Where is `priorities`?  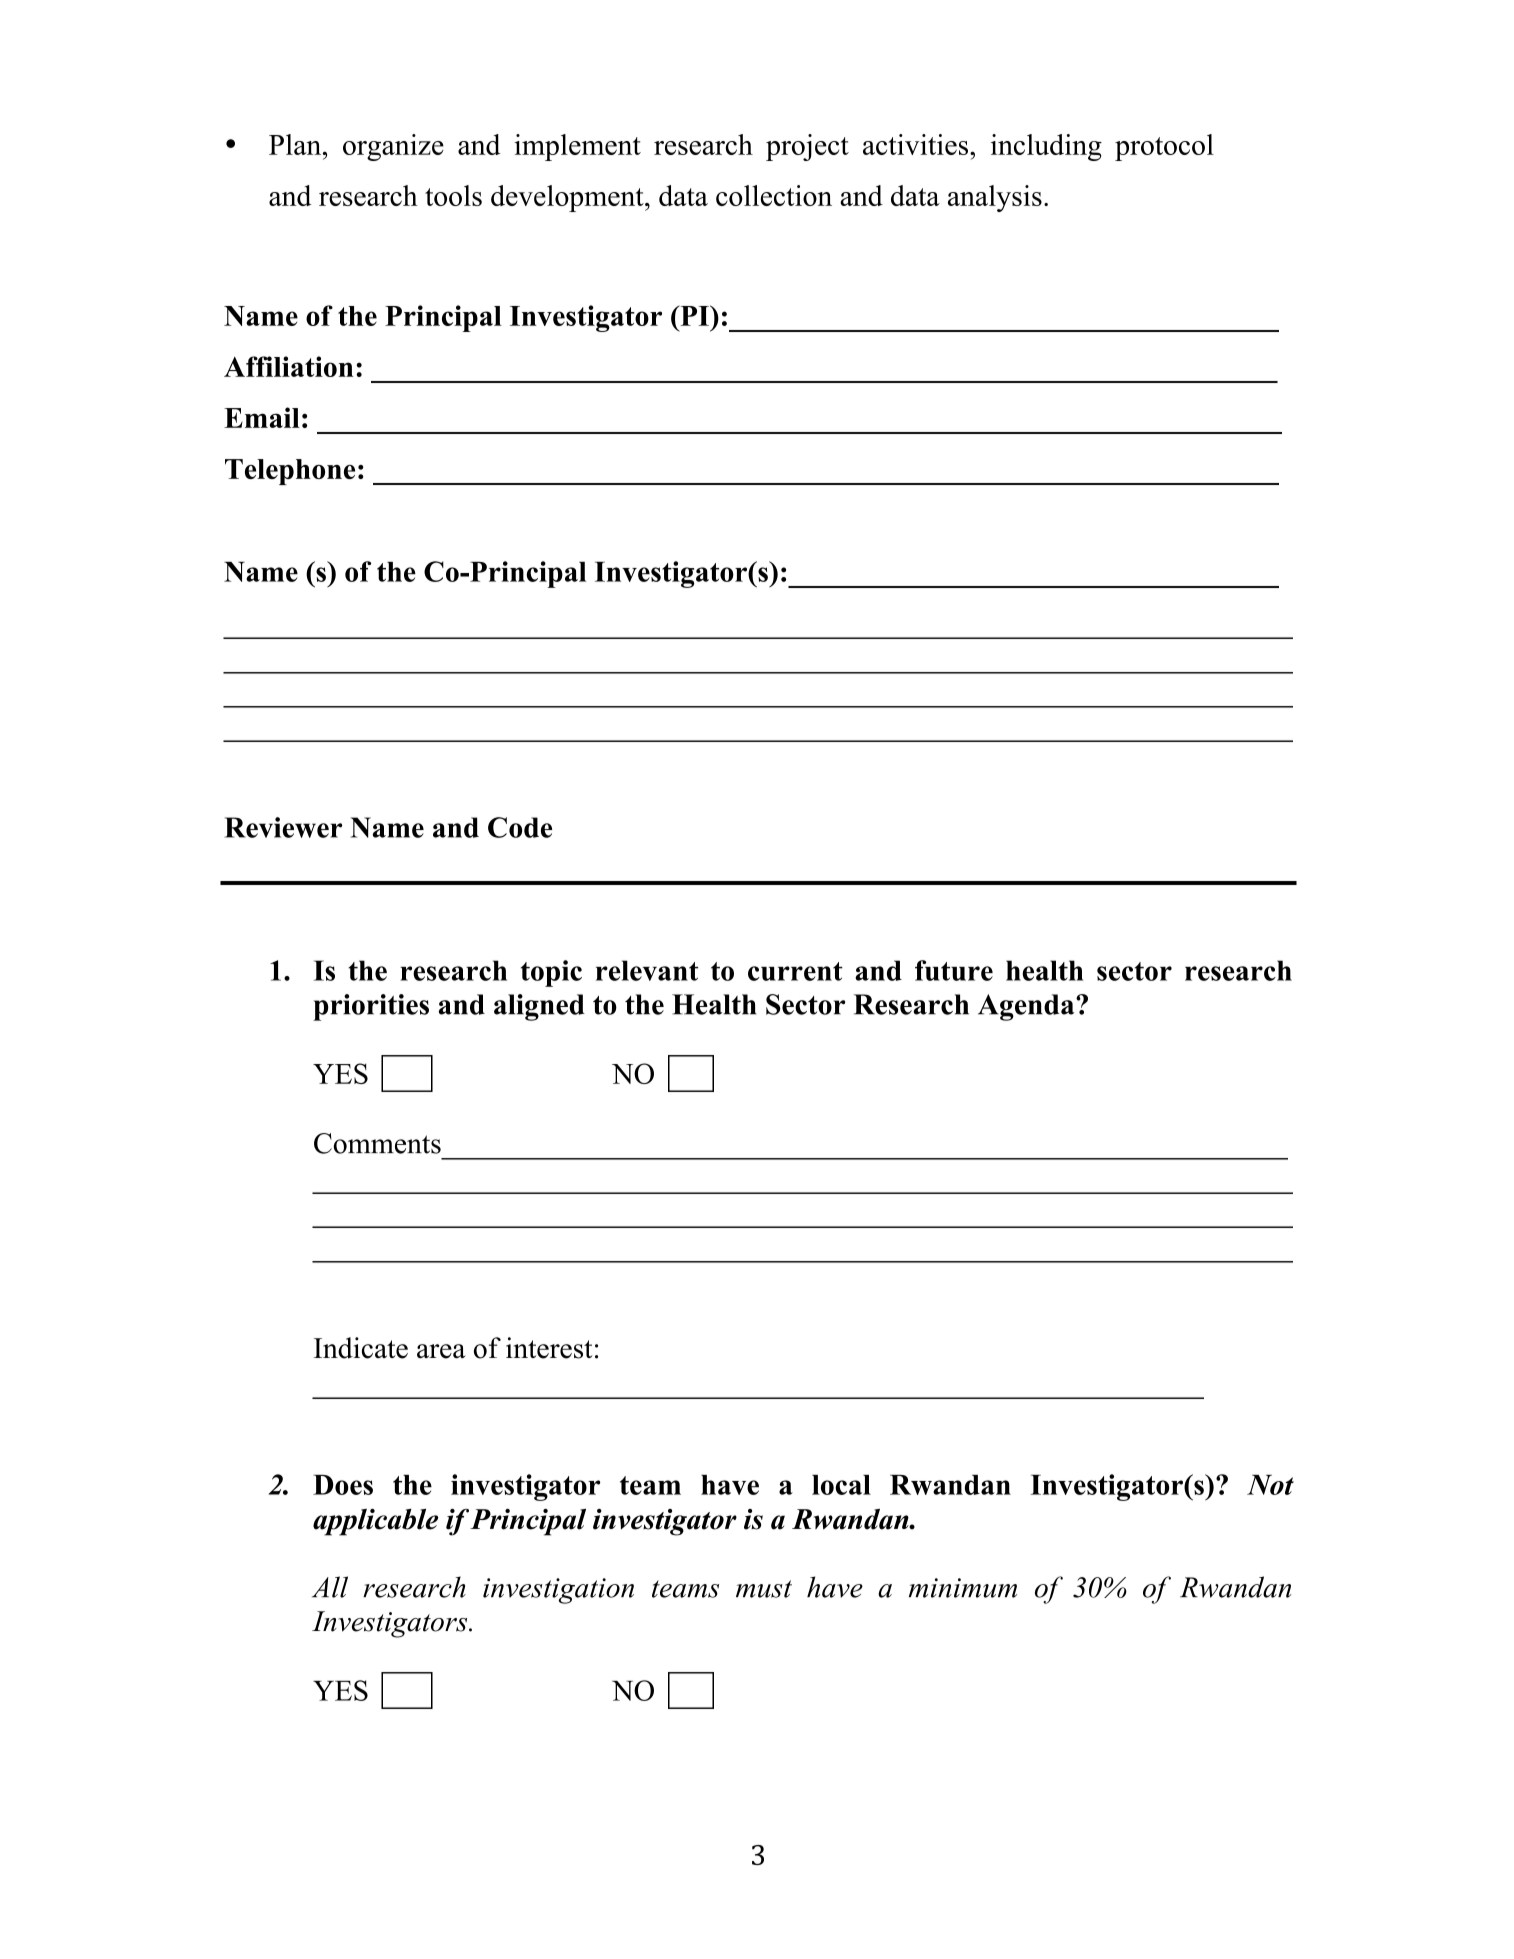
priorities is located at coordinates (371, 1007).
